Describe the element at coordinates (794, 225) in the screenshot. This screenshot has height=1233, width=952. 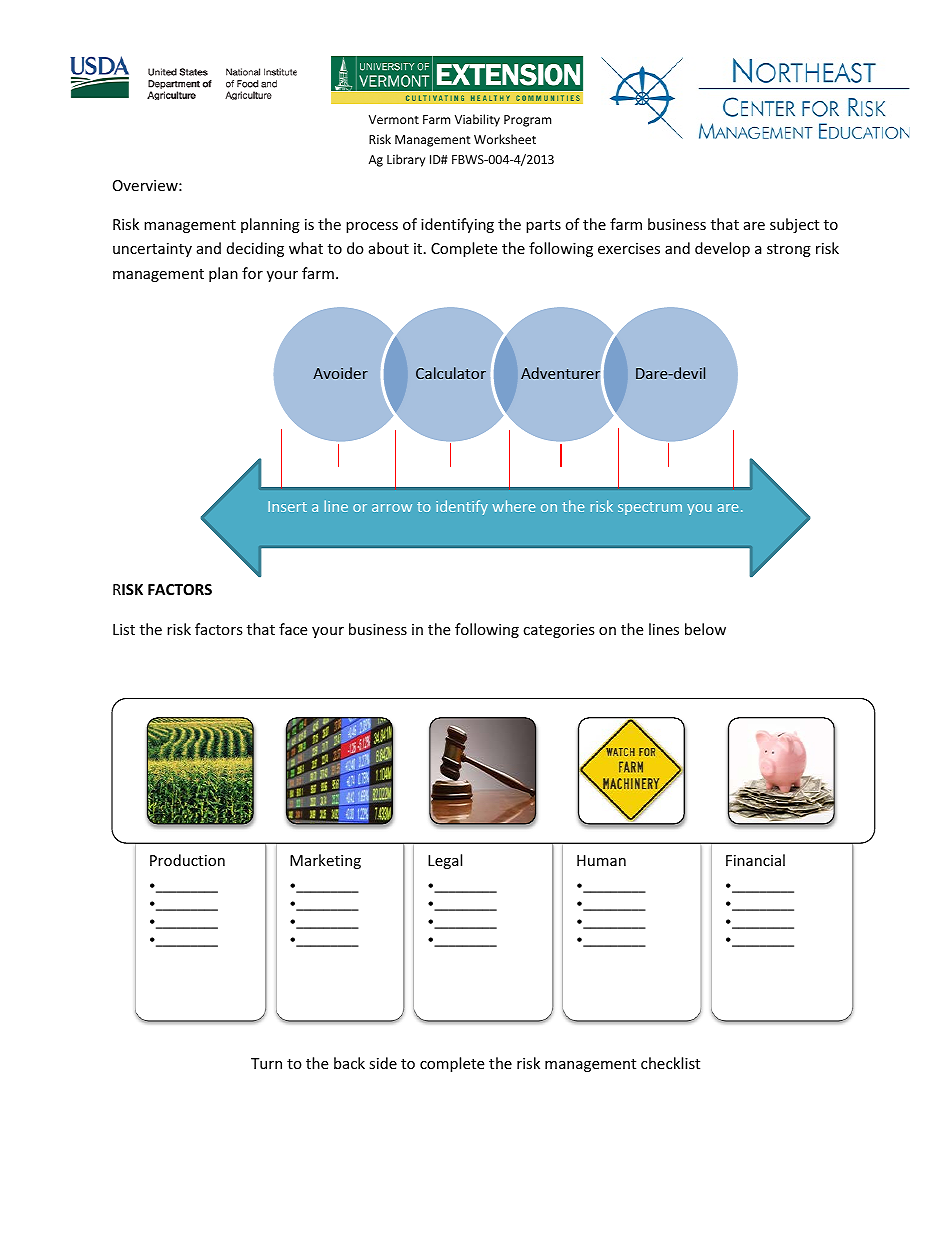
I see `subject` at that location.
